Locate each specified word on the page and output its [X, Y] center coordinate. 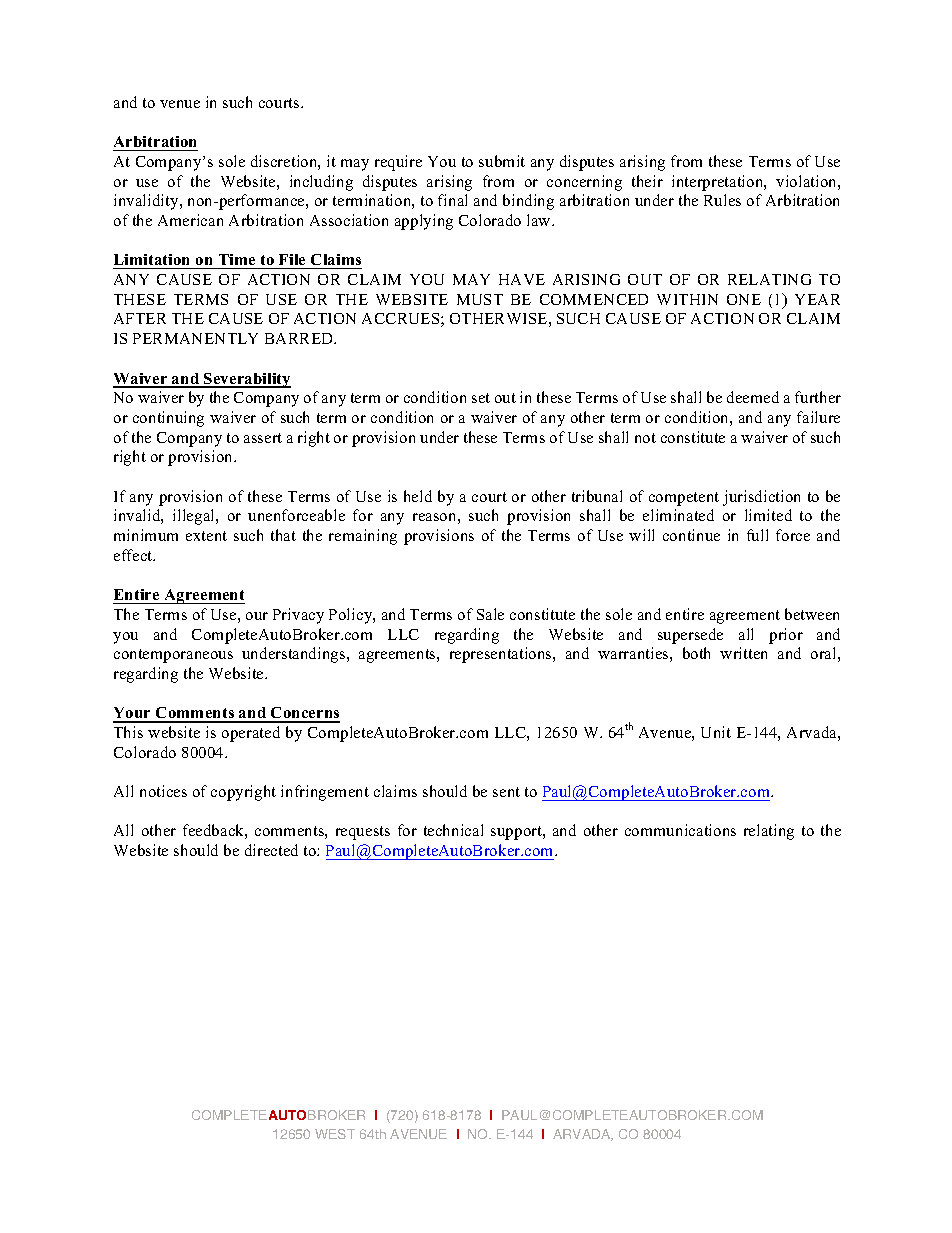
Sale [490, 614]
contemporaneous [173, 656]
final [452, 200]
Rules [722, 200]
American [190, 220]
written [743, 653]
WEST [335, 1134]
